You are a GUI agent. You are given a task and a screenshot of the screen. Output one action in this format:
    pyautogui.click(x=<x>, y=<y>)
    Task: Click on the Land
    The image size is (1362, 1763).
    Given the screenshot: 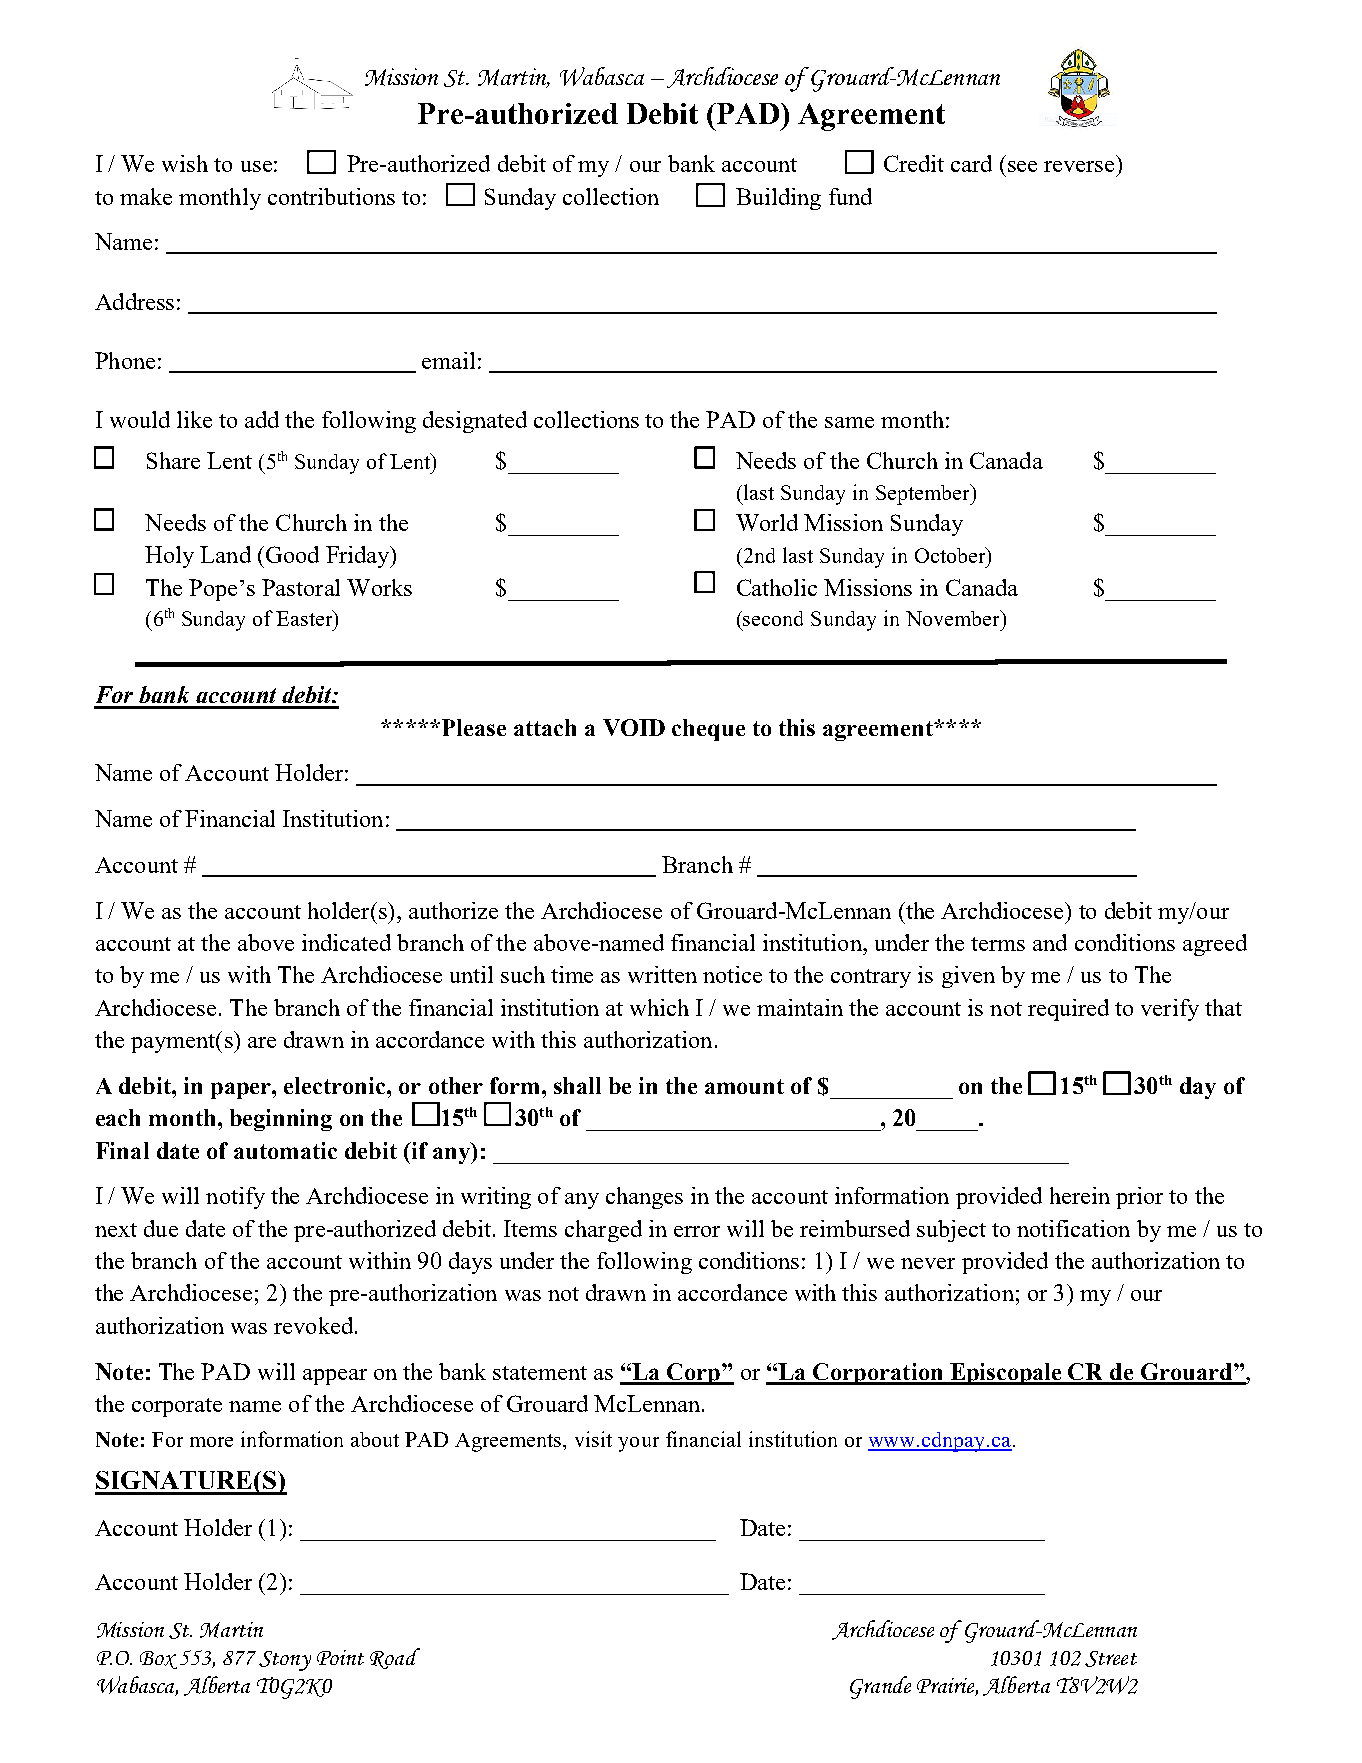 What is the action you would take?
    pyautogui.click(x=225, y=554)
